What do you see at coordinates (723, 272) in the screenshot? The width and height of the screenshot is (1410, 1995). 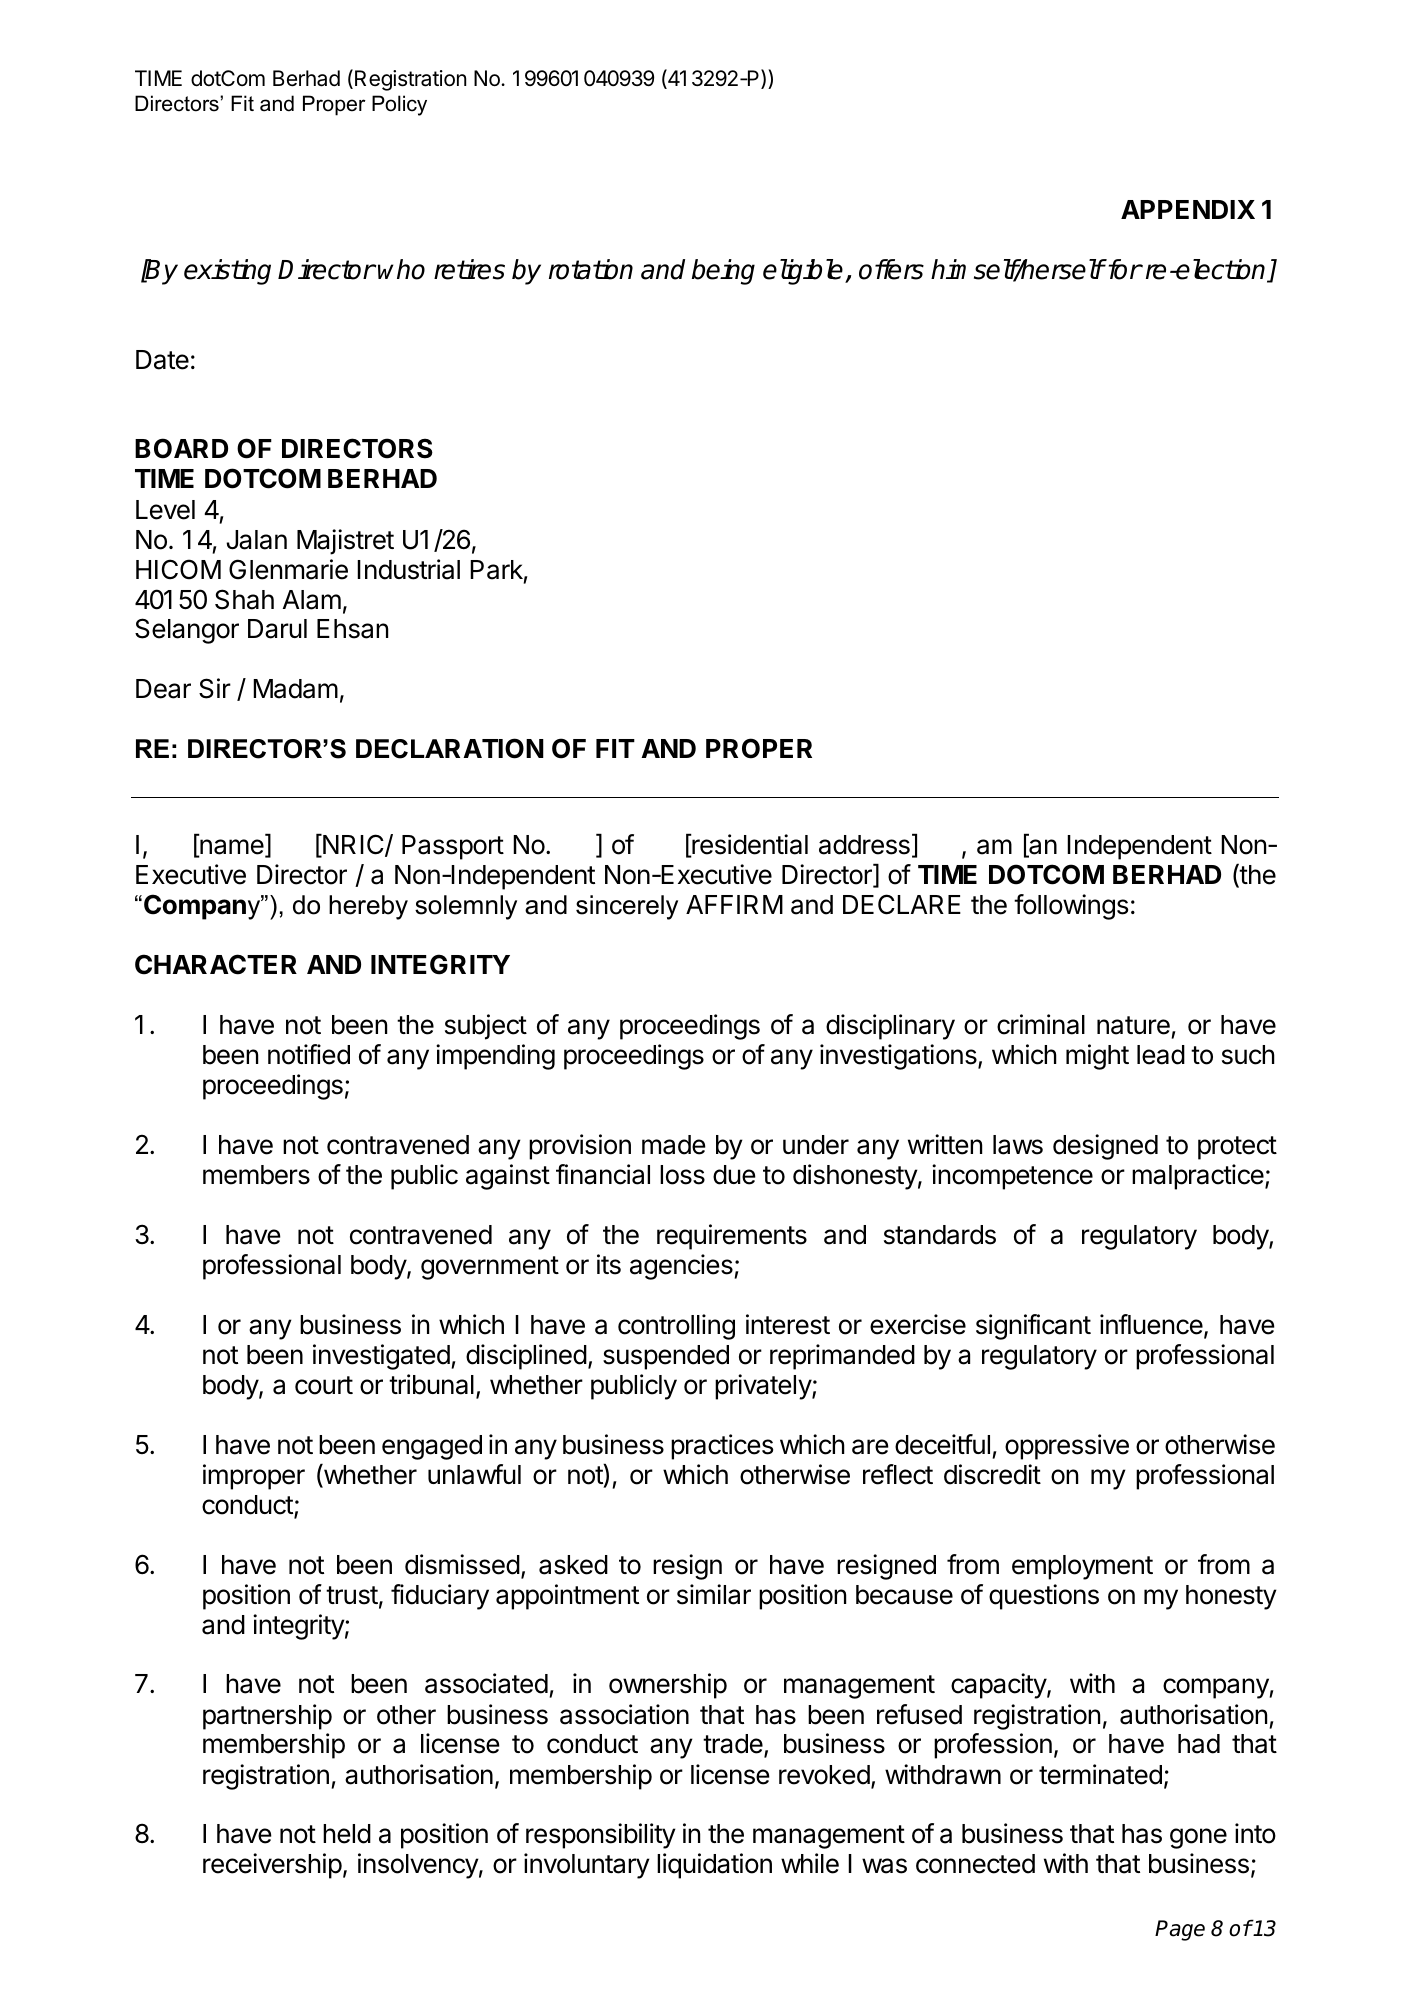 I see `being` at bounding box center [723, 272].
